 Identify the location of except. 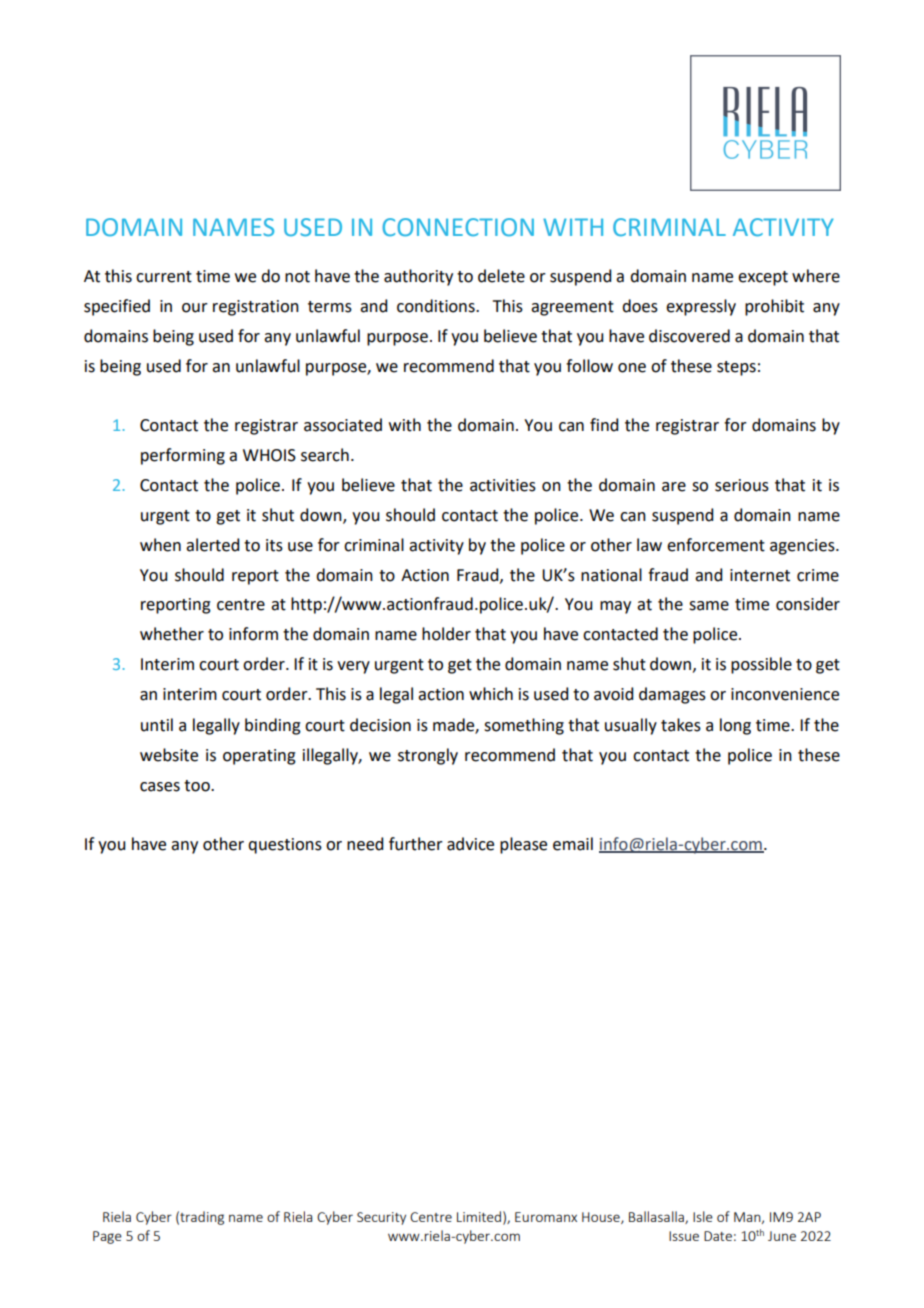
(763, 278).
